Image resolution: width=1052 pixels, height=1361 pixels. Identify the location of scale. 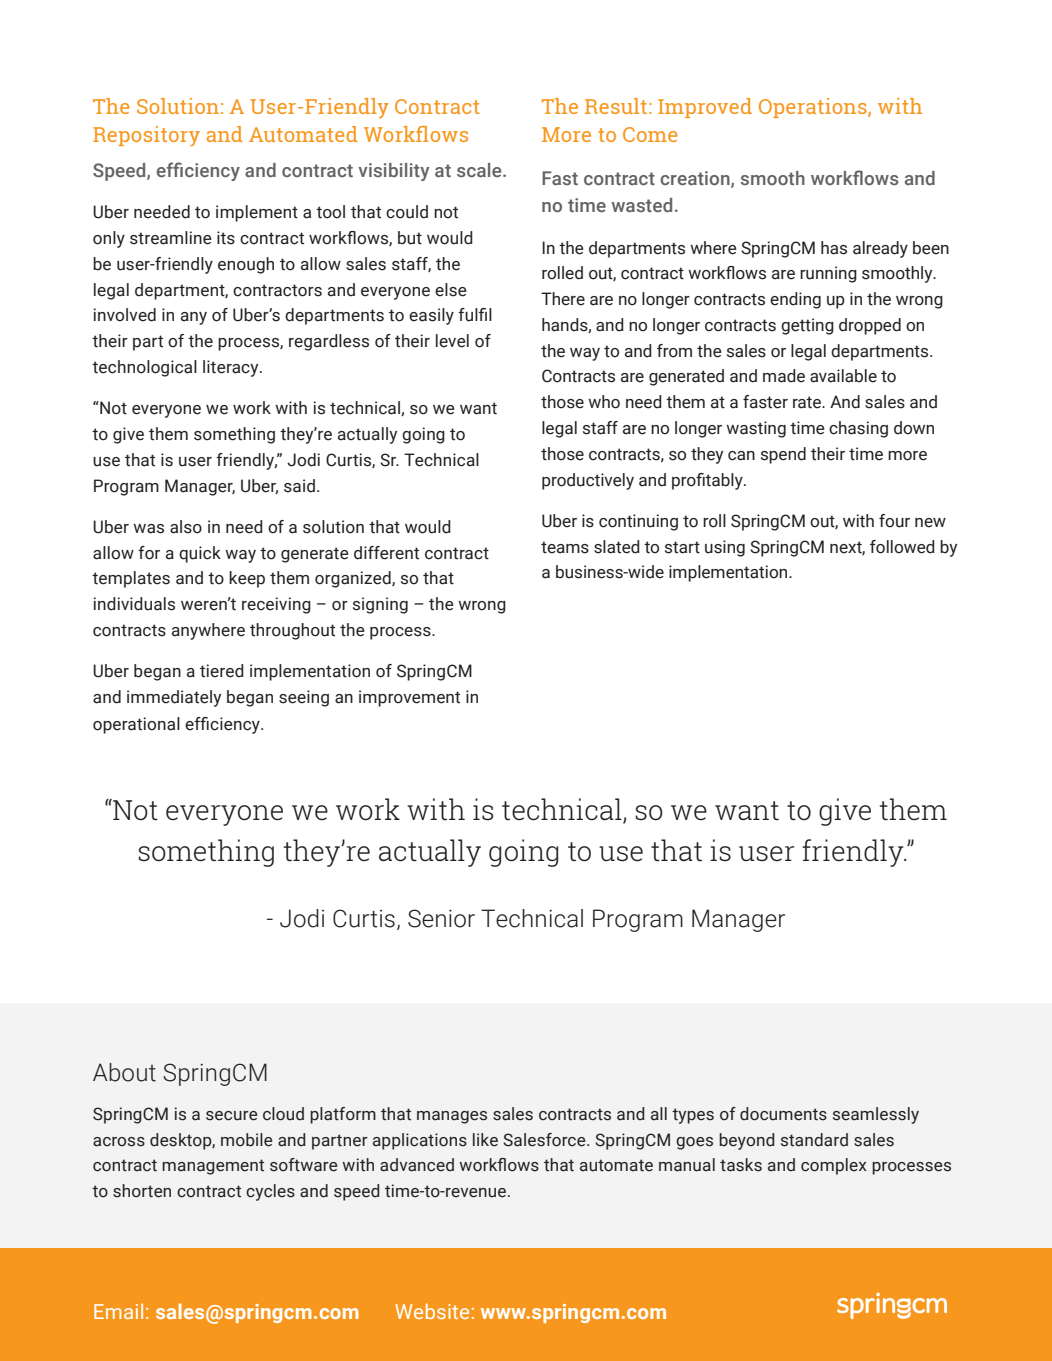
(480, 170).
